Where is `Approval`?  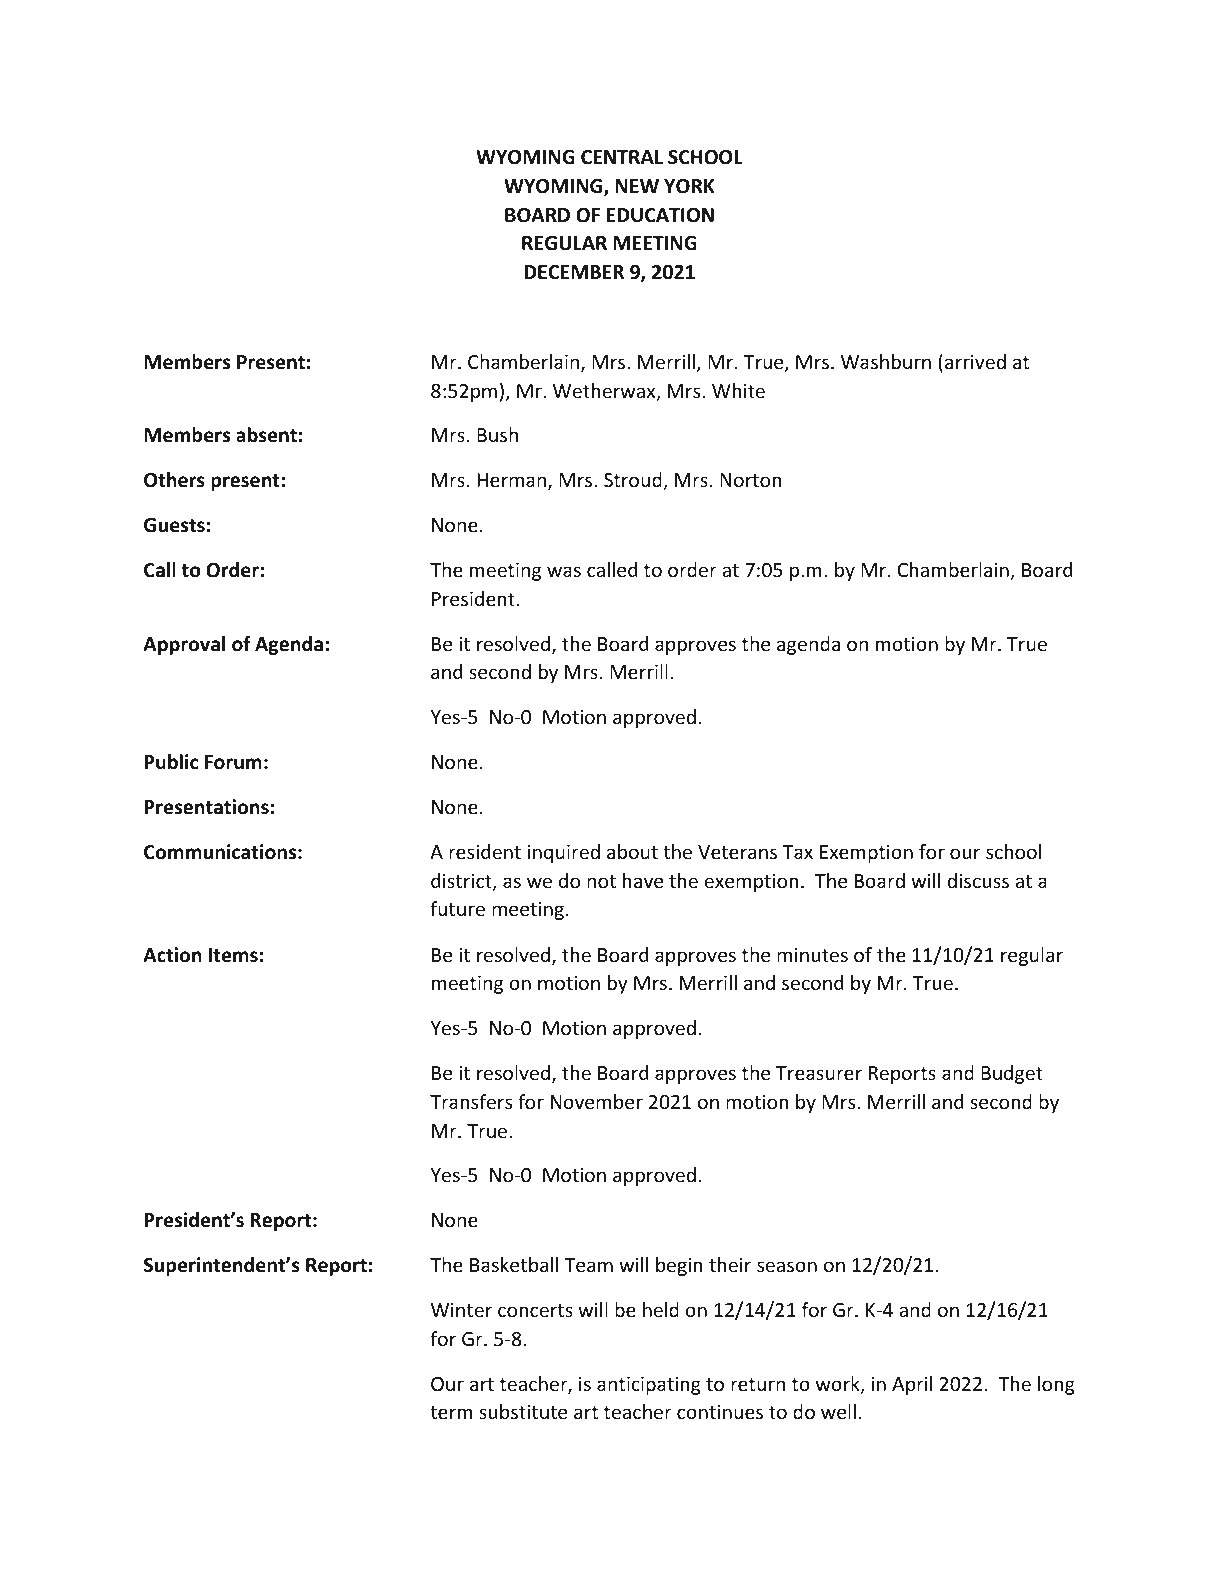 Approval is located at coordinates (184, 645).
